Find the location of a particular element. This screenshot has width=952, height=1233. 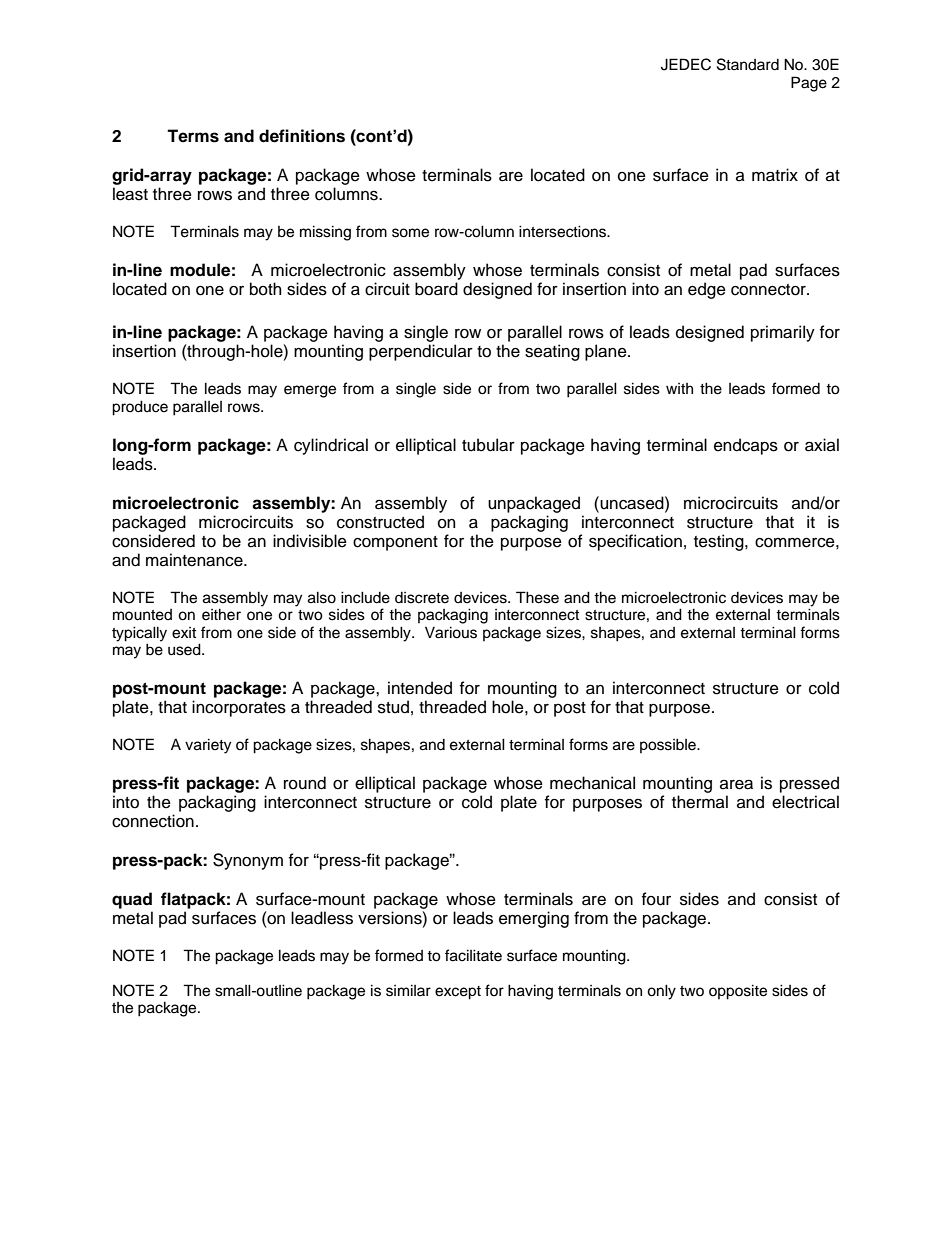

Standard is located at coordinates (748, 64).
